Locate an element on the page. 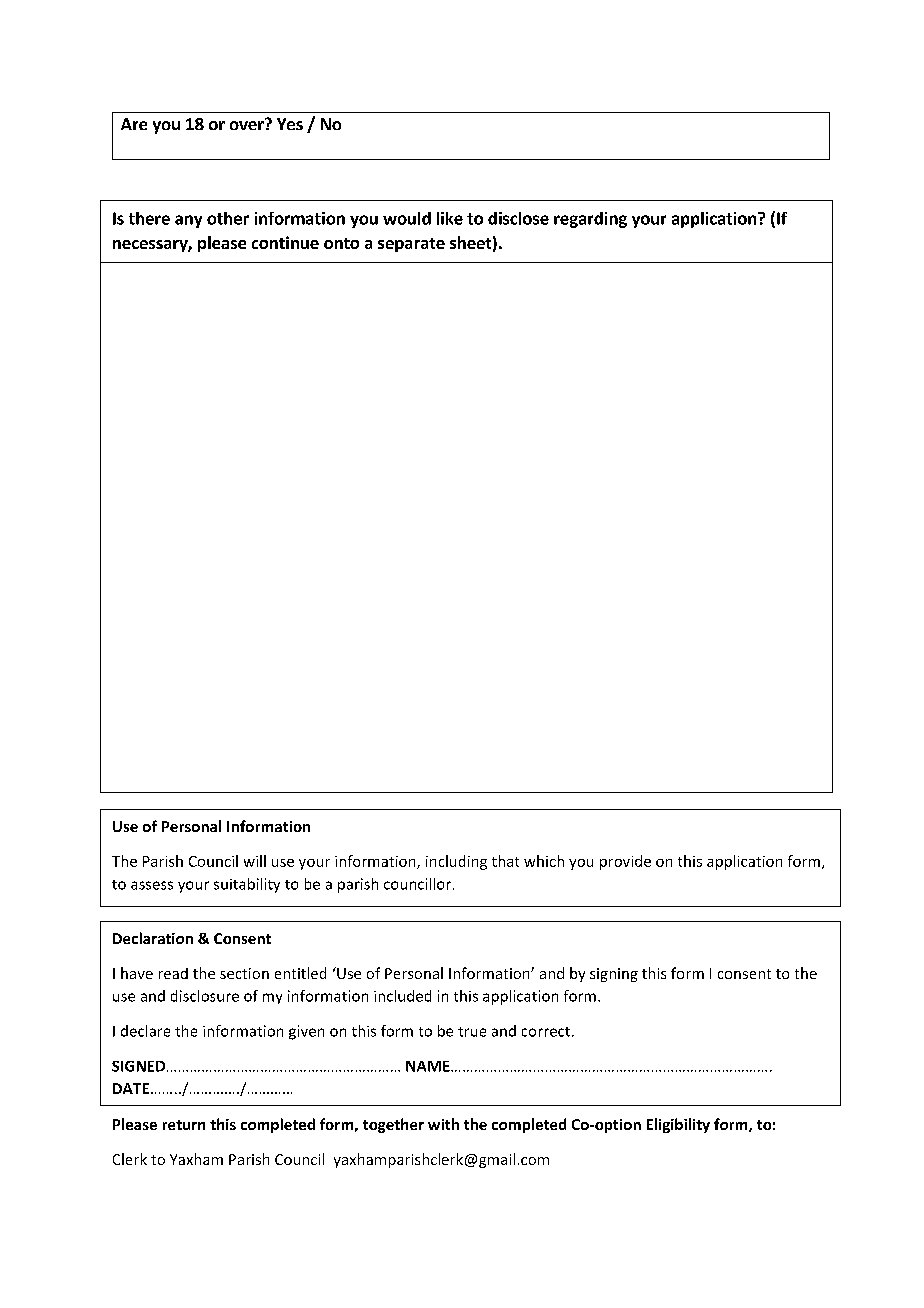 This image has width=924, height=1308. over is located at coordinates (248, 124).
